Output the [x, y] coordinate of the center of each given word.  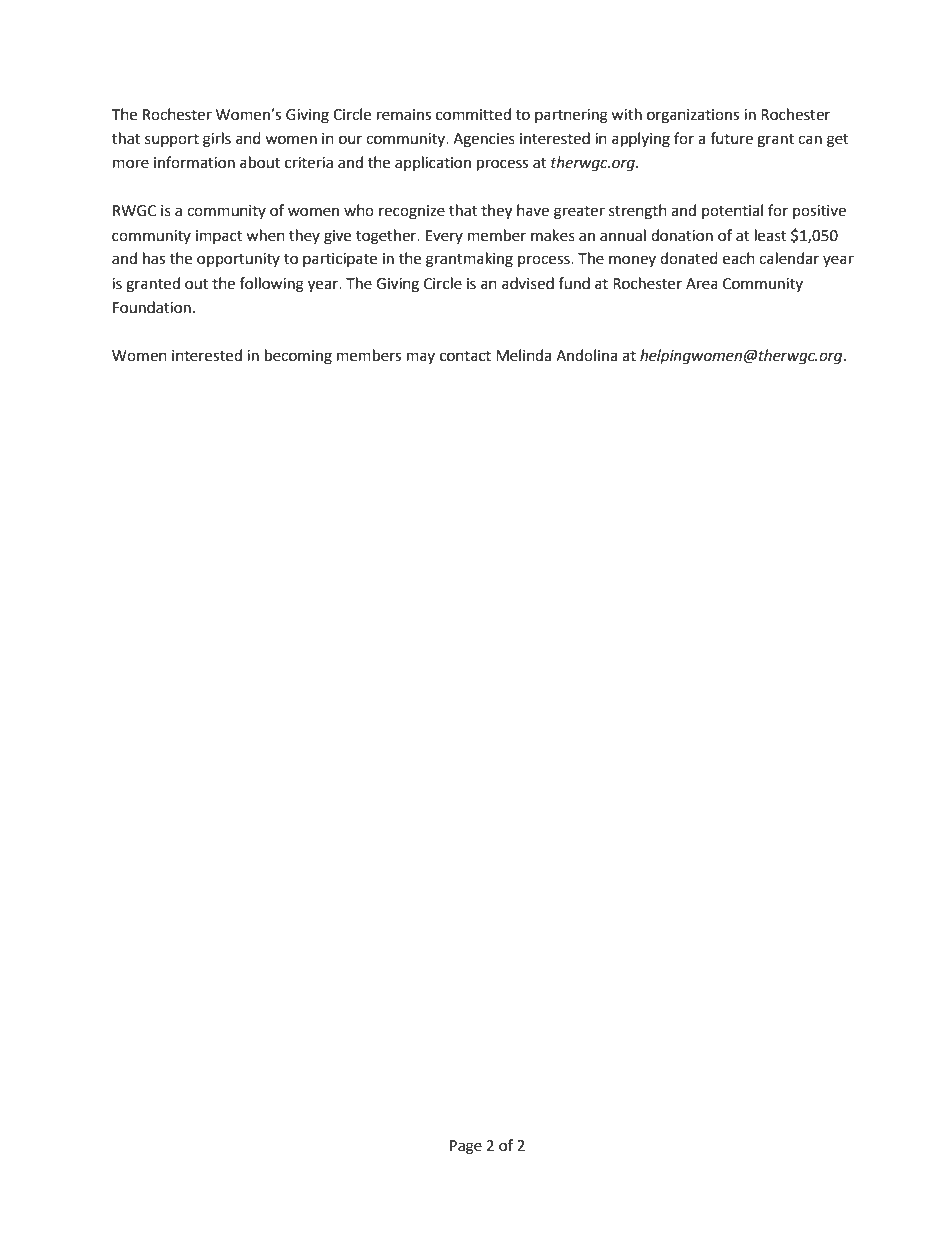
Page [466, 1147]
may [421, 358]
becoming [298, 357]
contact [465, 356]
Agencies [484, 140]
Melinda [523, 355]
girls [217, 140]
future [731, 138]
